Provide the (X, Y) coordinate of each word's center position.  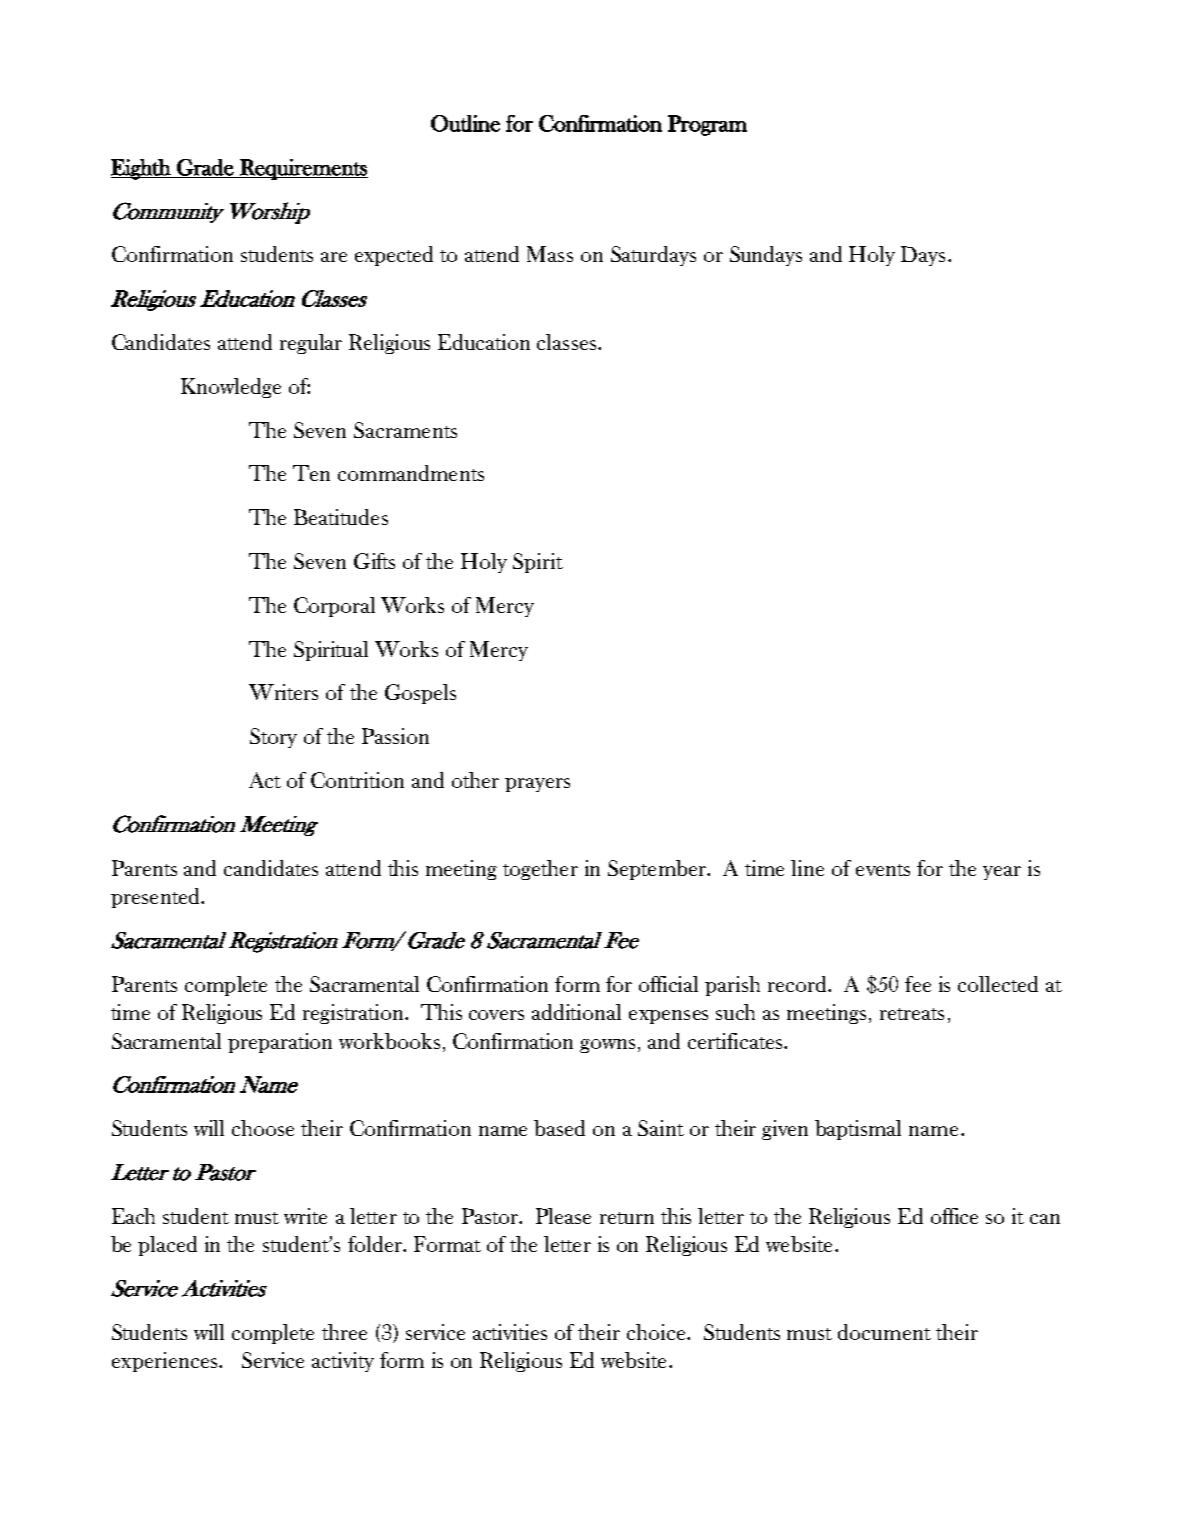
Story (273, 738)
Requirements (303, 169)
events (883, 870)
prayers (537, 785)
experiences (166, 1362)
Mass (550, 254)
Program (707, 125)
